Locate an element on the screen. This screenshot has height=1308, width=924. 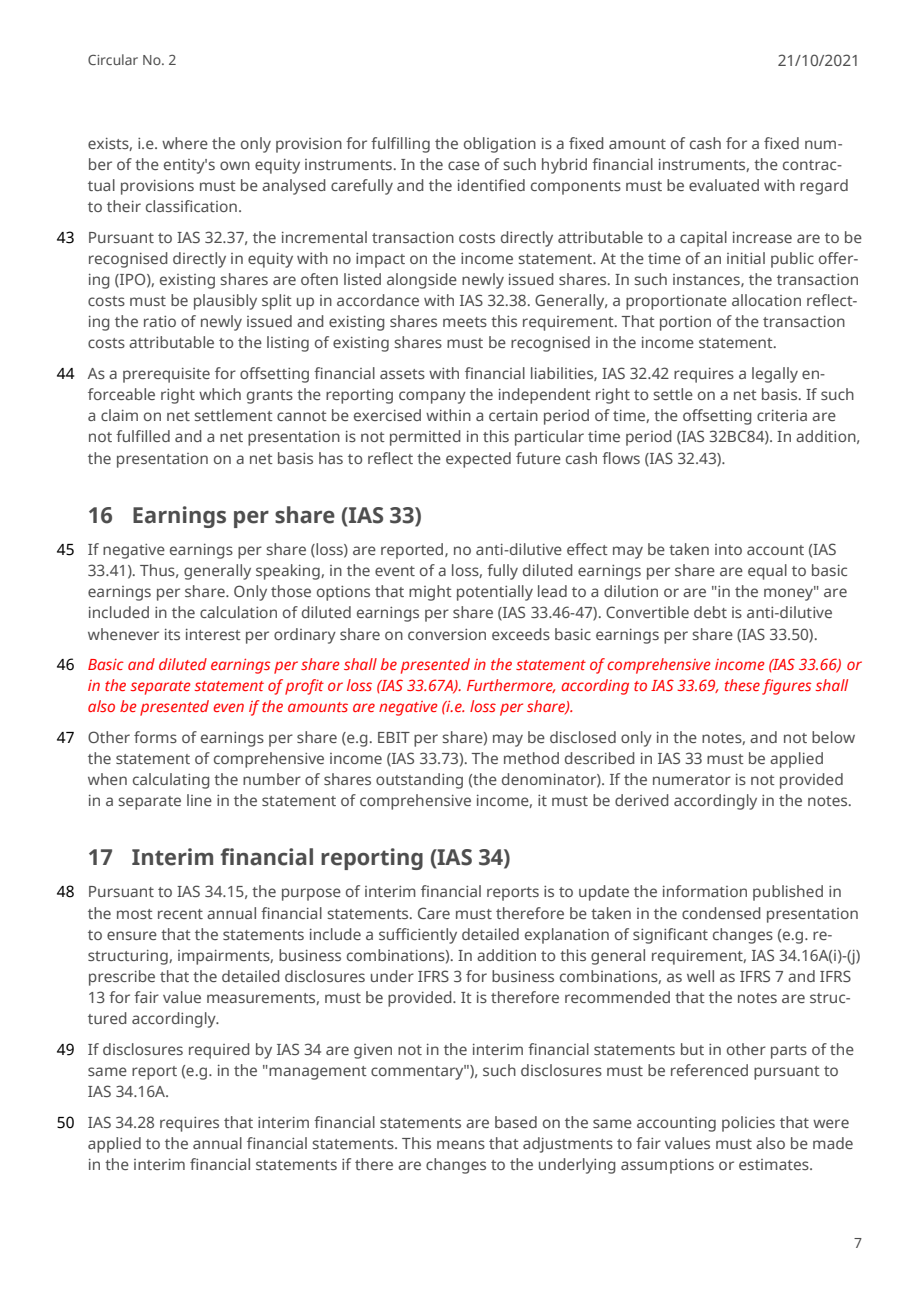
meets is located at coordinates (465, 322).
